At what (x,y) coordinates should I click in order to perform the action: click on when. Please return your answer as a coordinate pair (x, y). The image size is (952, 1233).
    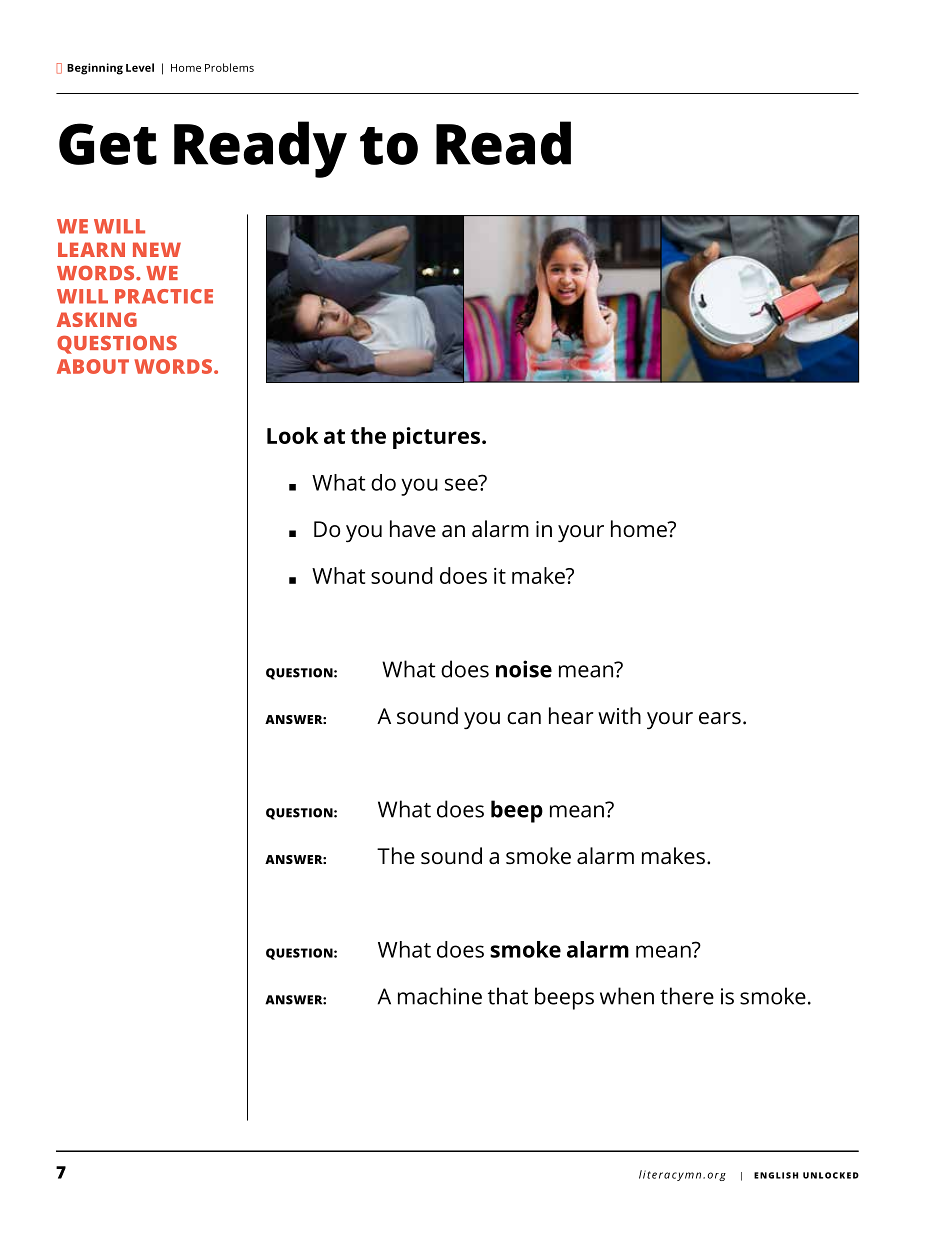
    Looking at the image, I should click on (627, 996).
